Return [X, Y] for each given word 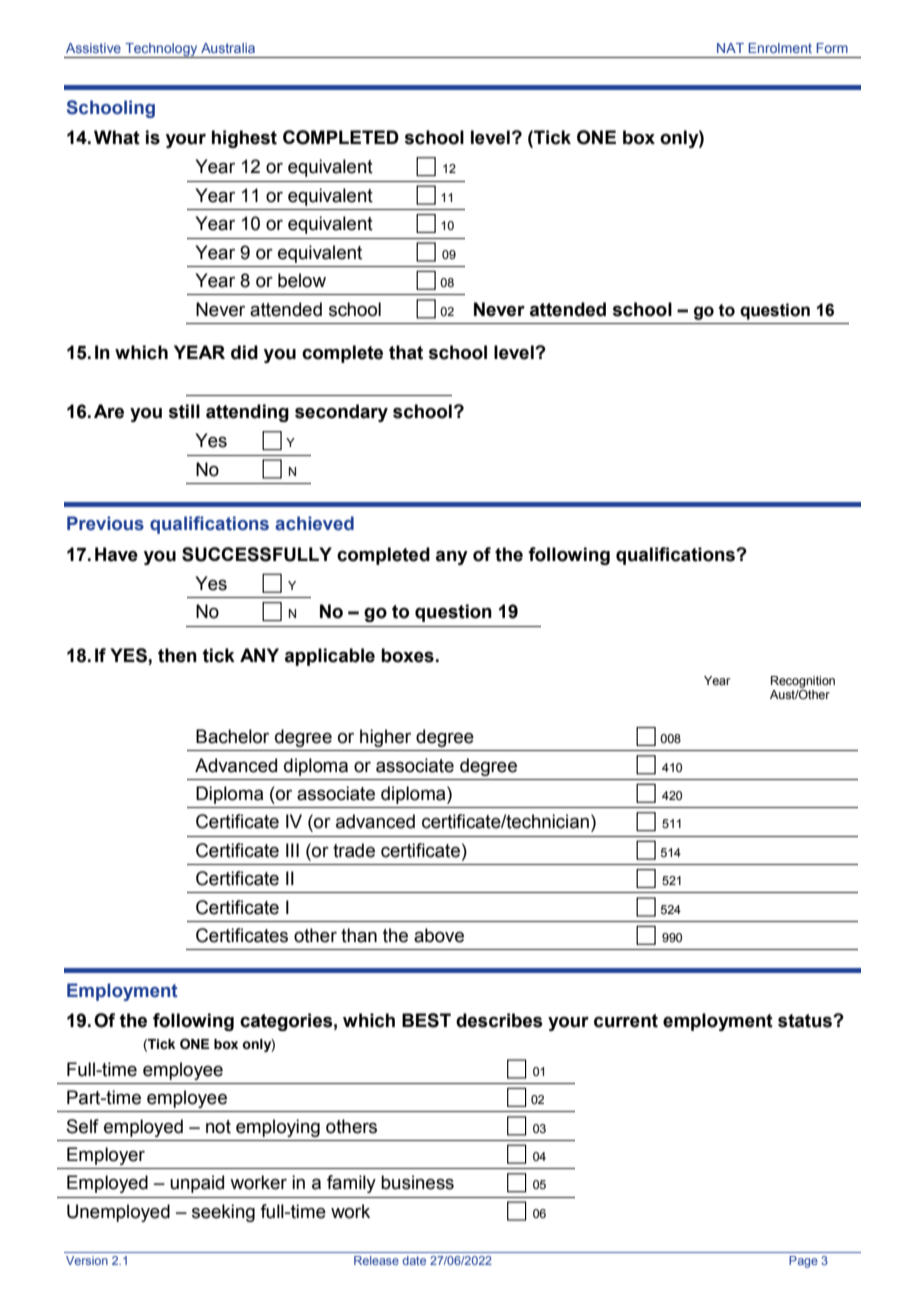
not [218, 1127]
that [406, 352]
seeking [223, 1213]
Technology [161, 50]
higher [385, 738]
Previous [105, 523]
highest [244, 139]
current [626, 1021]
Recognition [803, 682]
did [244, 352]
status [806, 1021]
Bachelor [232, 736]
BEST [426, 1020]
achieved [314, 523]
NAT [730, 48]
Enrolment [780, 48]
